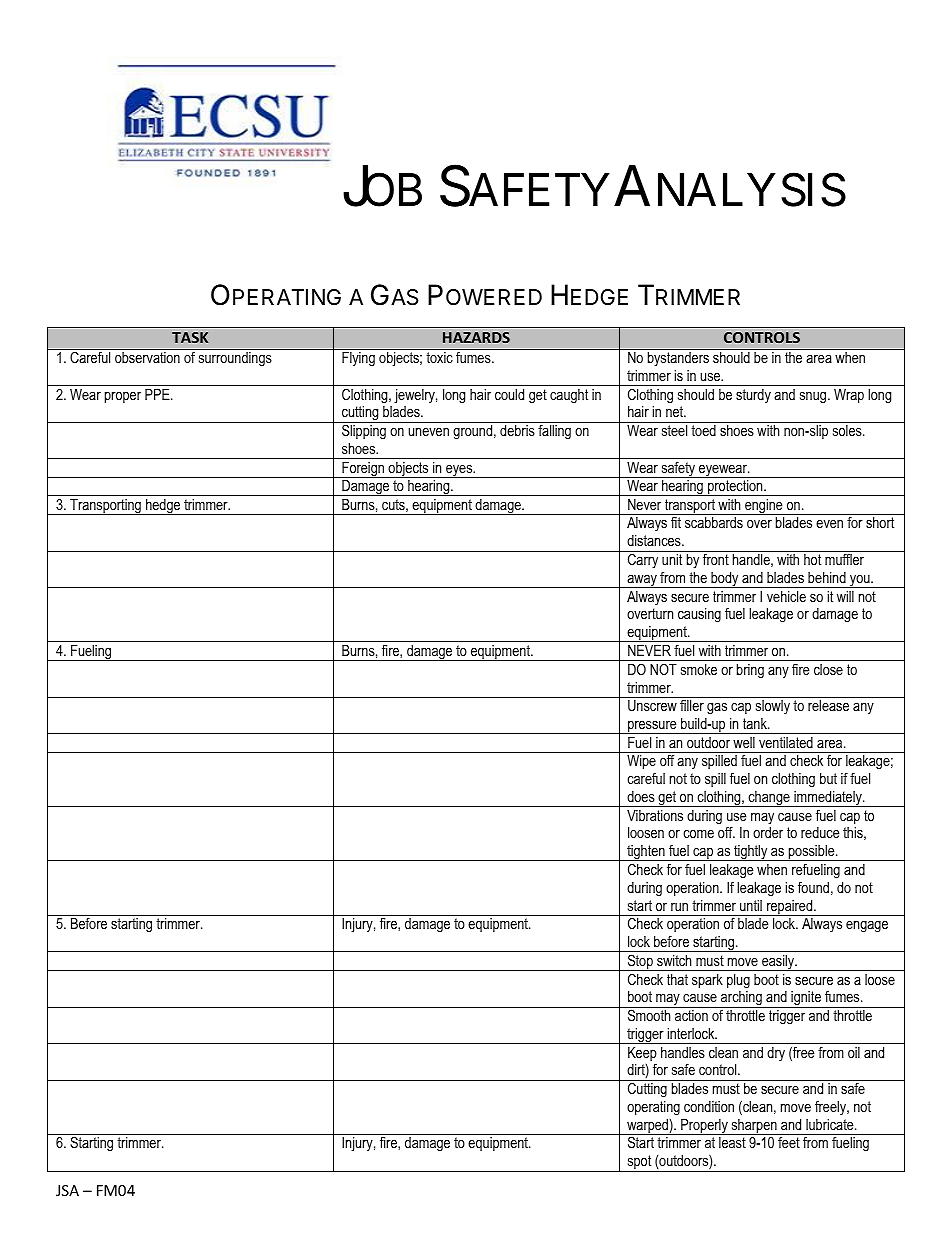 This image has width=952, height=1233. What do you see at coordinates (439, 357) in the image?
I see `toxic` at bounding box center [439, 357].
